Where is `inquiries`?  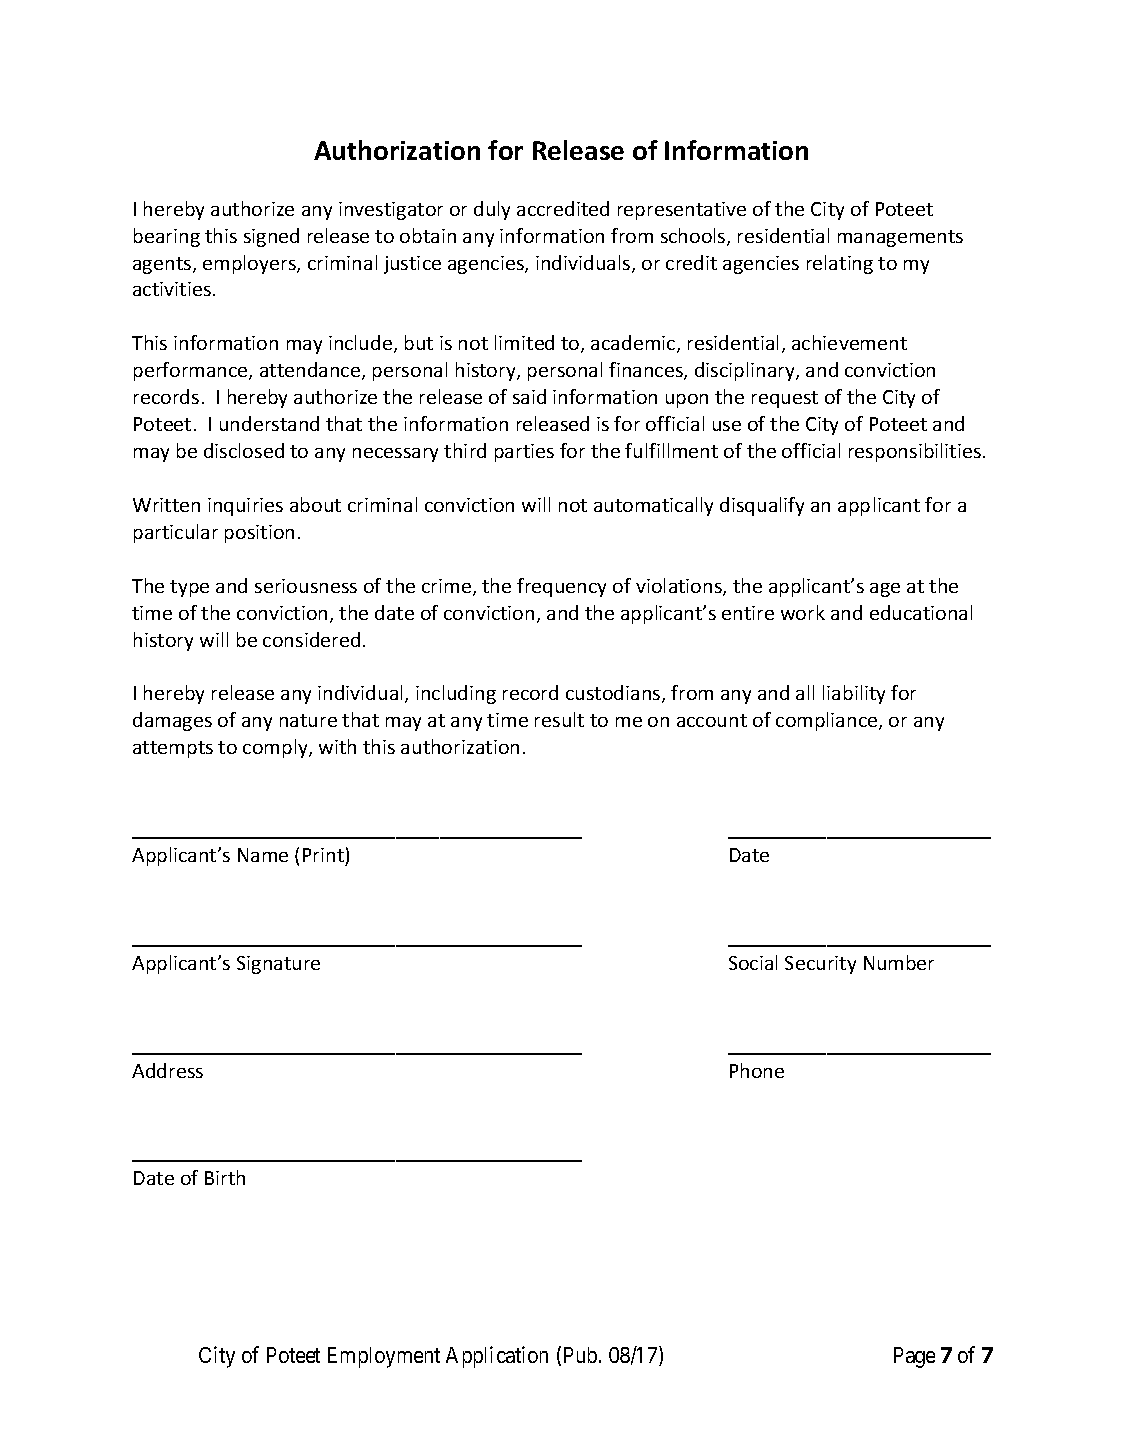 inquiries is located at coordinates (245, 507).
